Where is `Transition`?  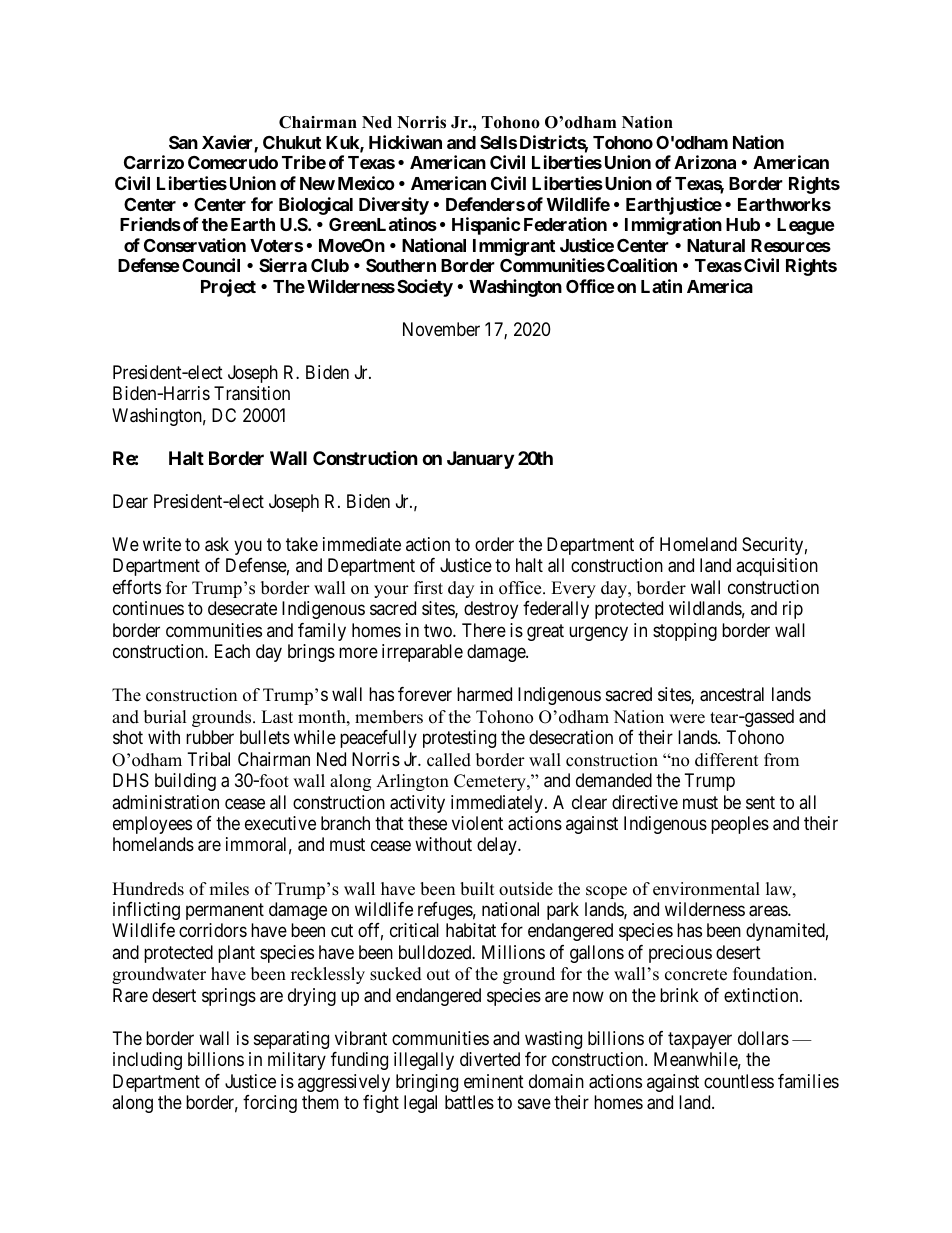
Transition is located at coordinates (252, 393).
